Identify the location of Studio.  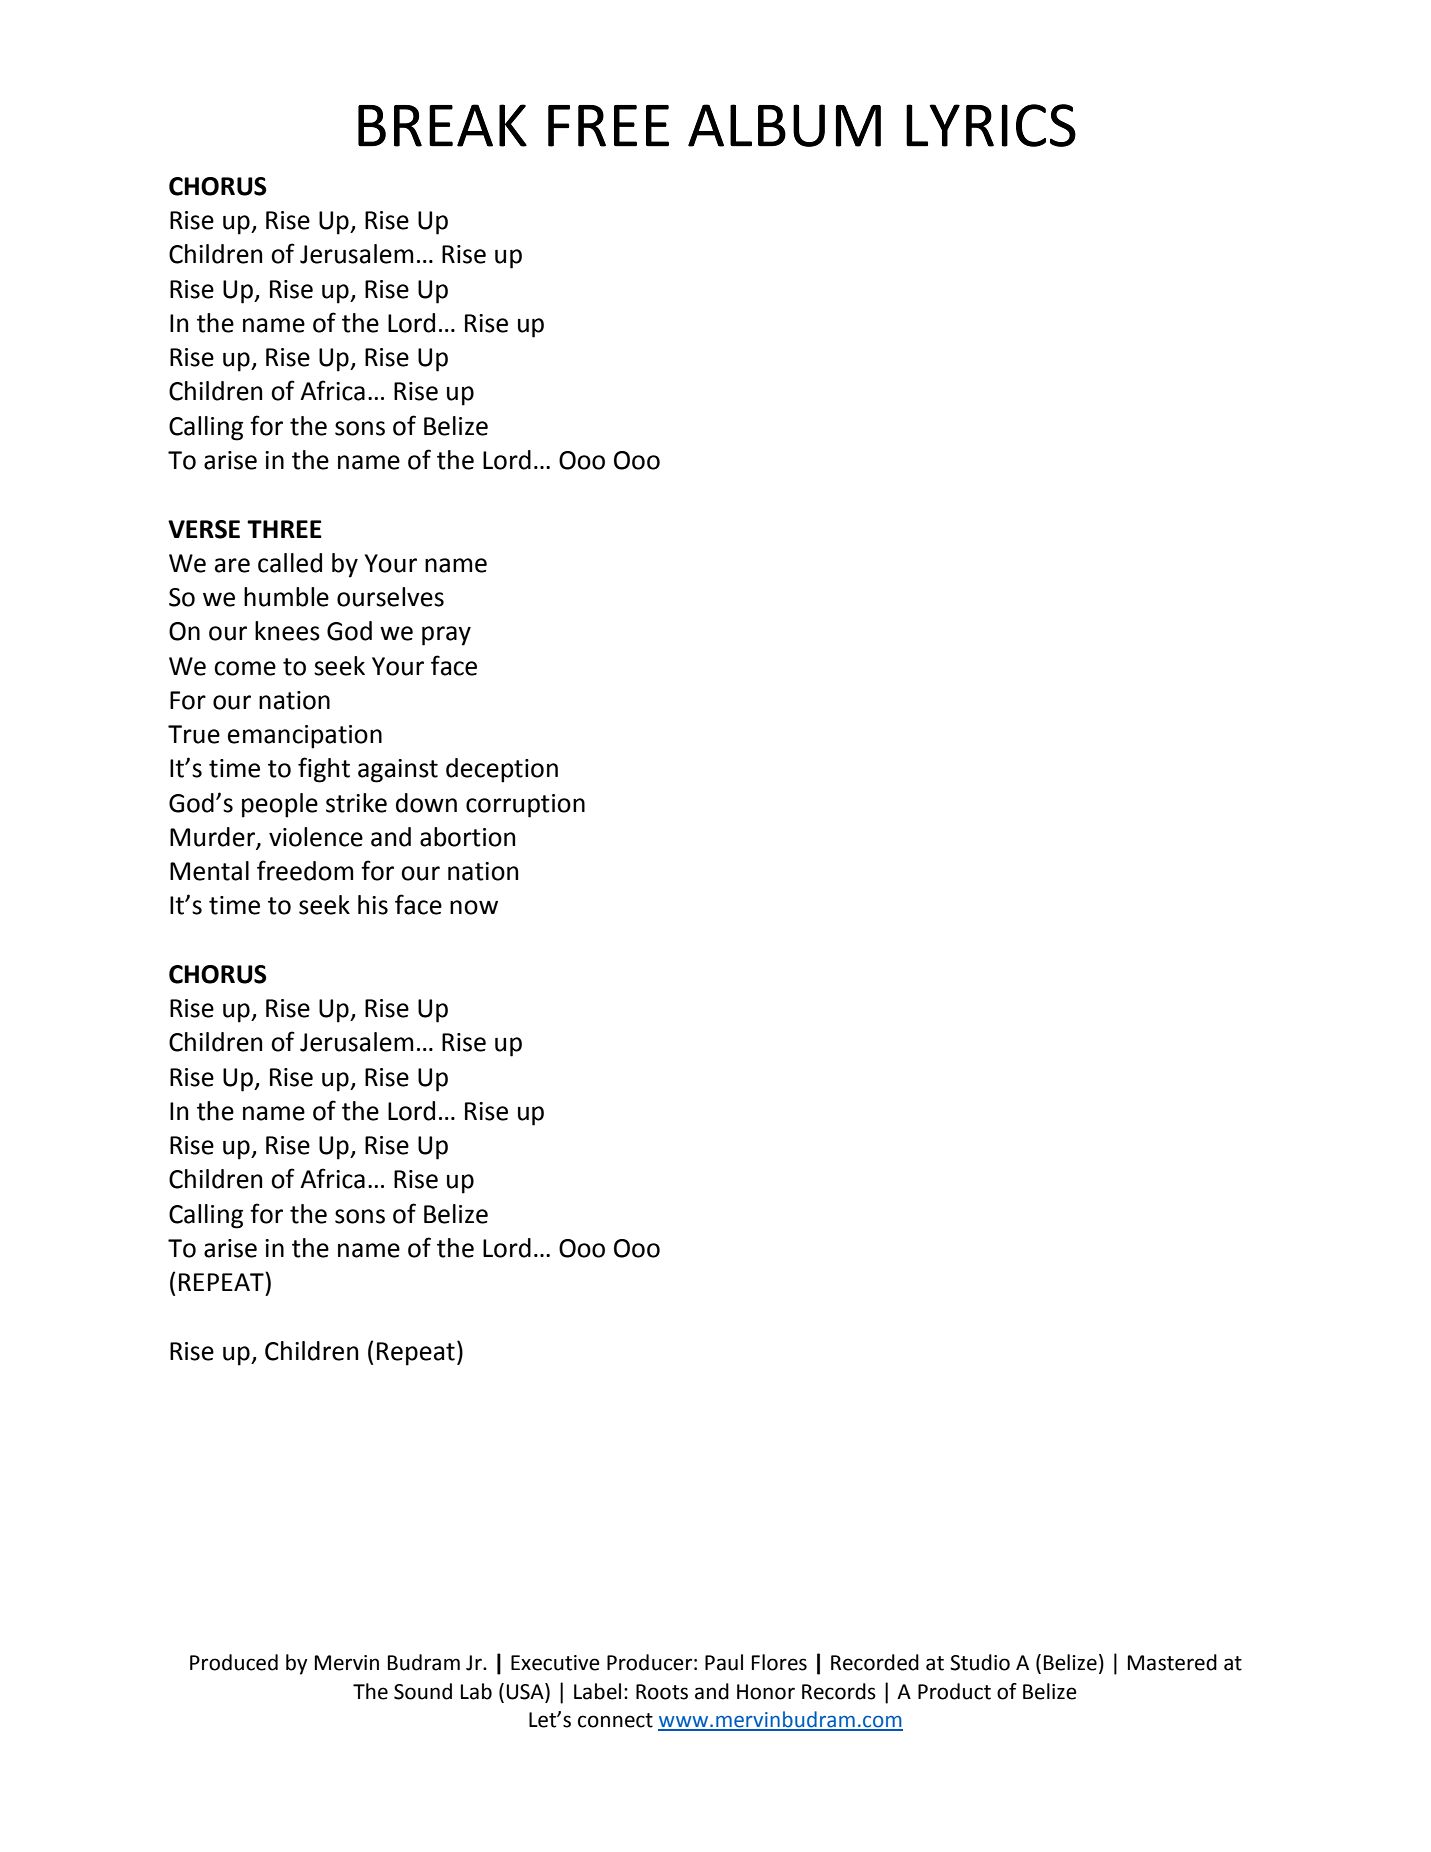
(980, 1662).
